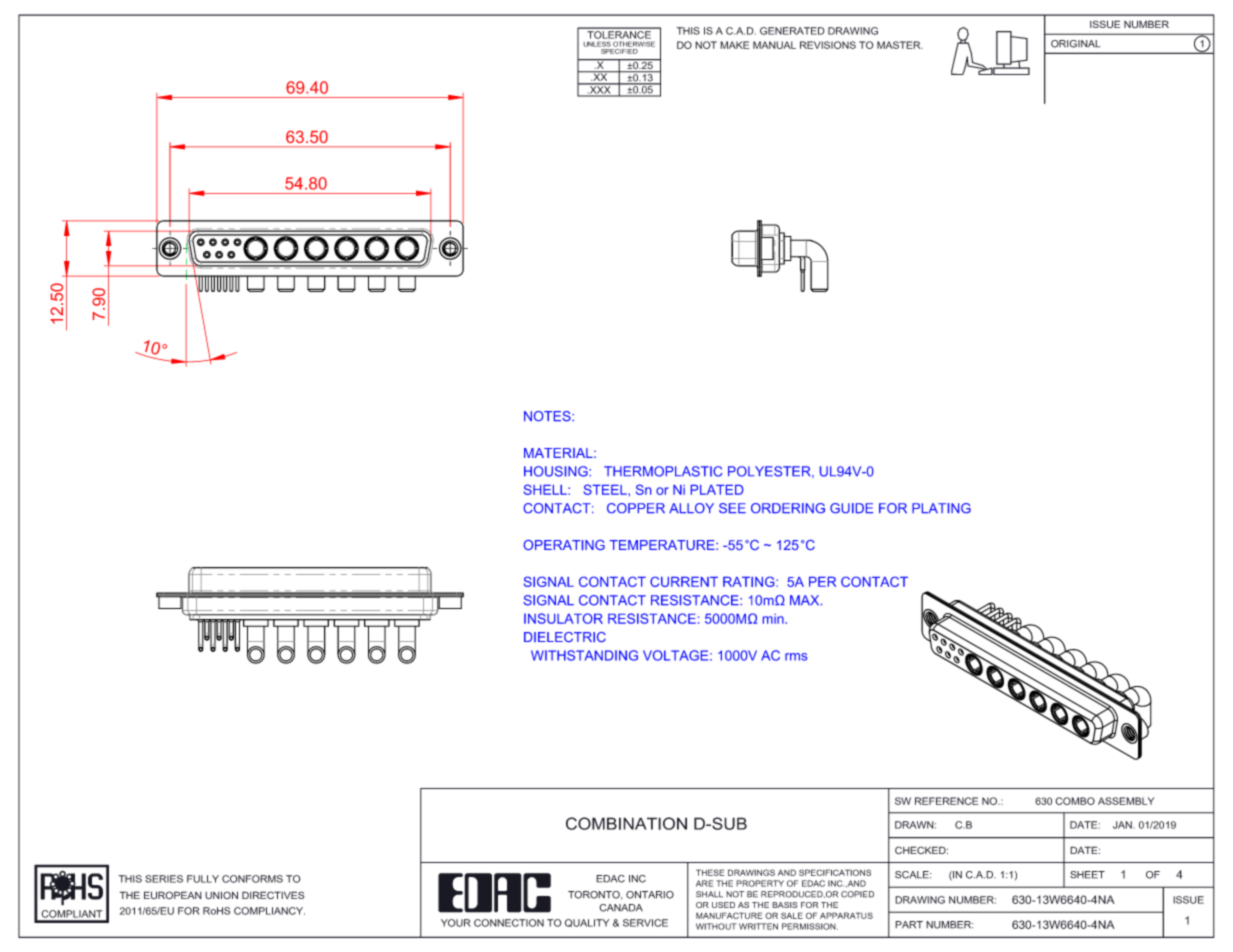 Image resolution: width=1233 pixels, height=952 pixels. What do you see at coordinates (941, 508) in the document?
I see `PLATING` at bounding box center [941, 508].
